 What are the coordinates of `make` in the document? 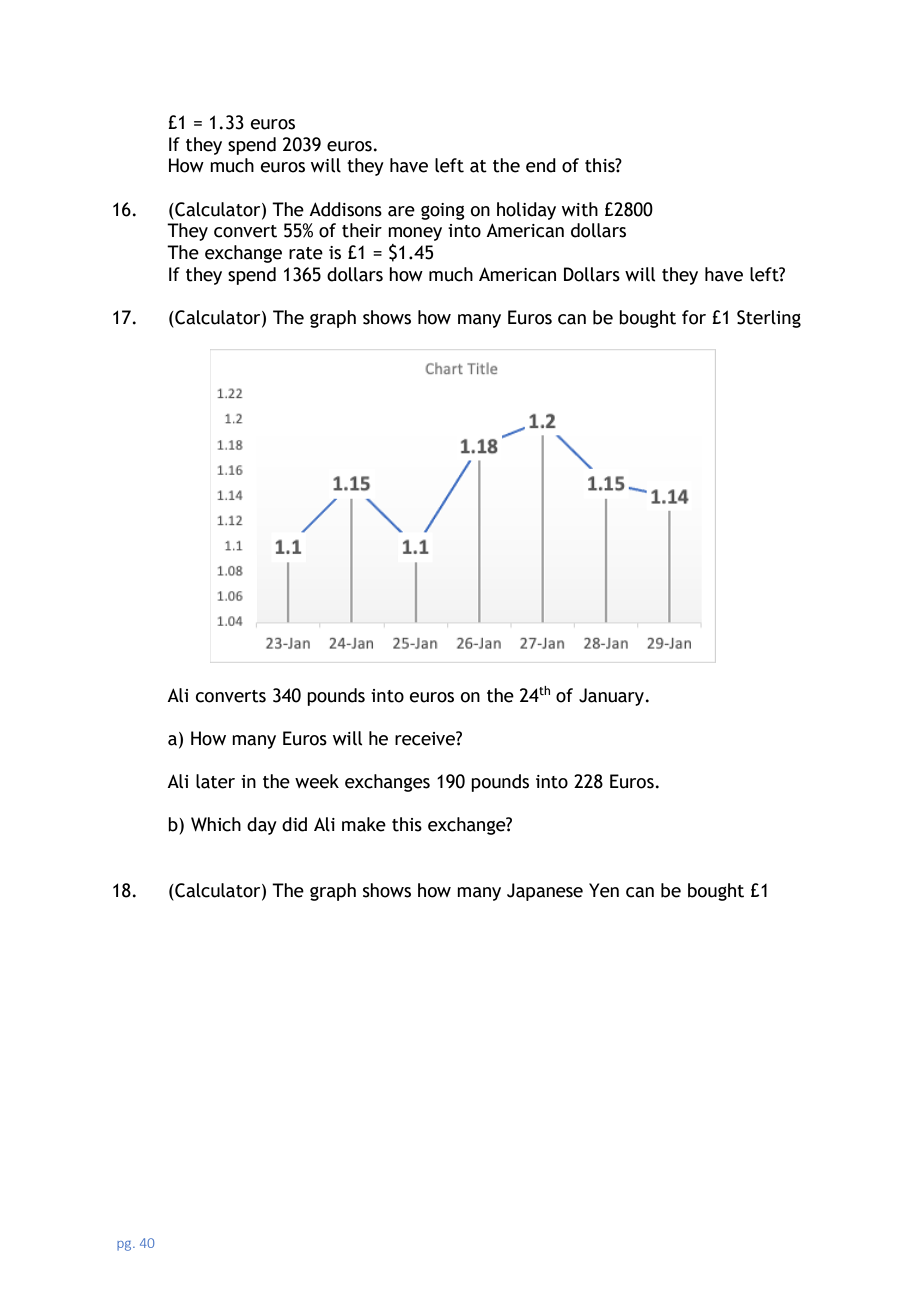 It's located at (364, 824).
